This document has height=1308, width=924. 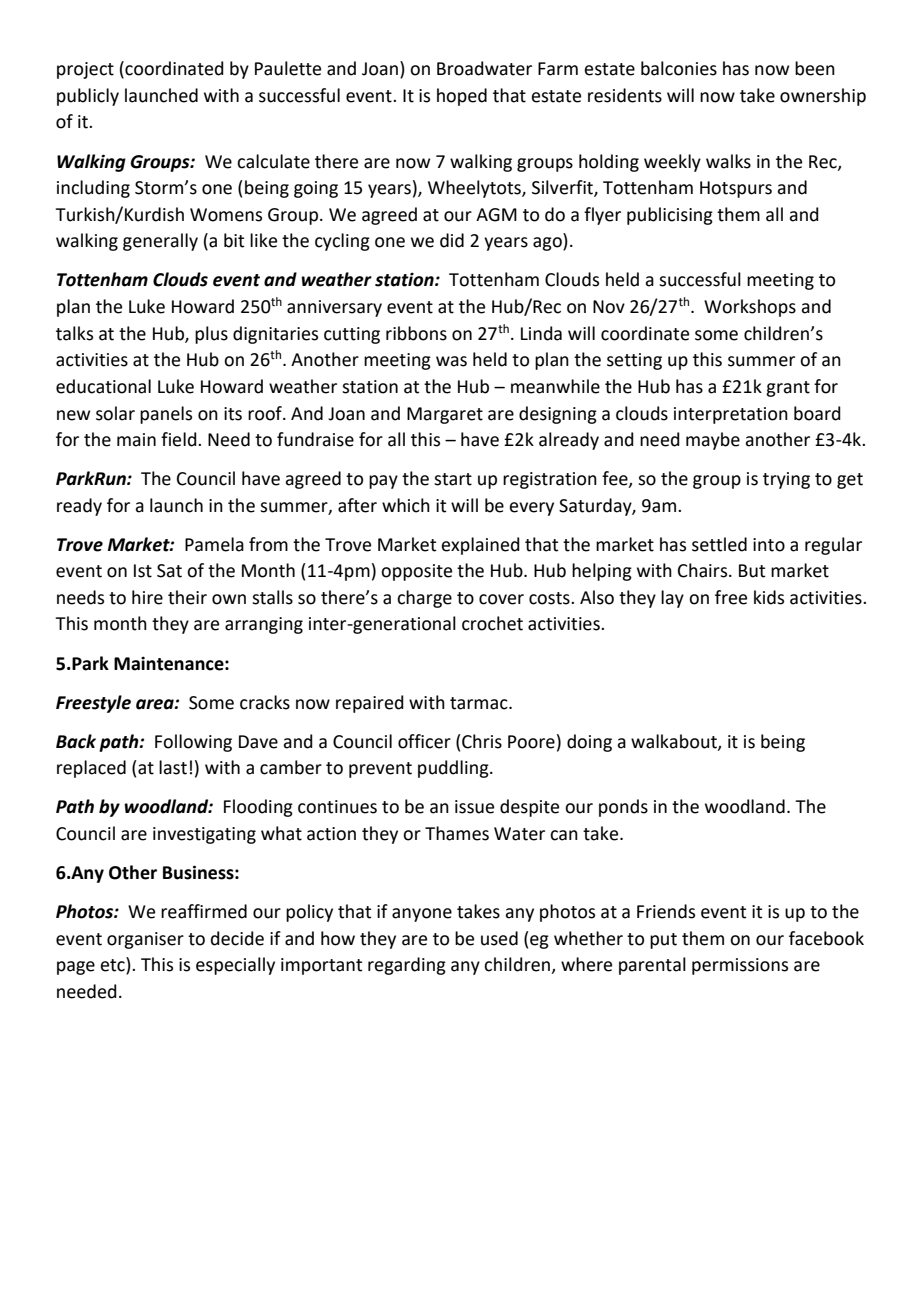 I want to click on publicly, so click(x=88, y=97).
